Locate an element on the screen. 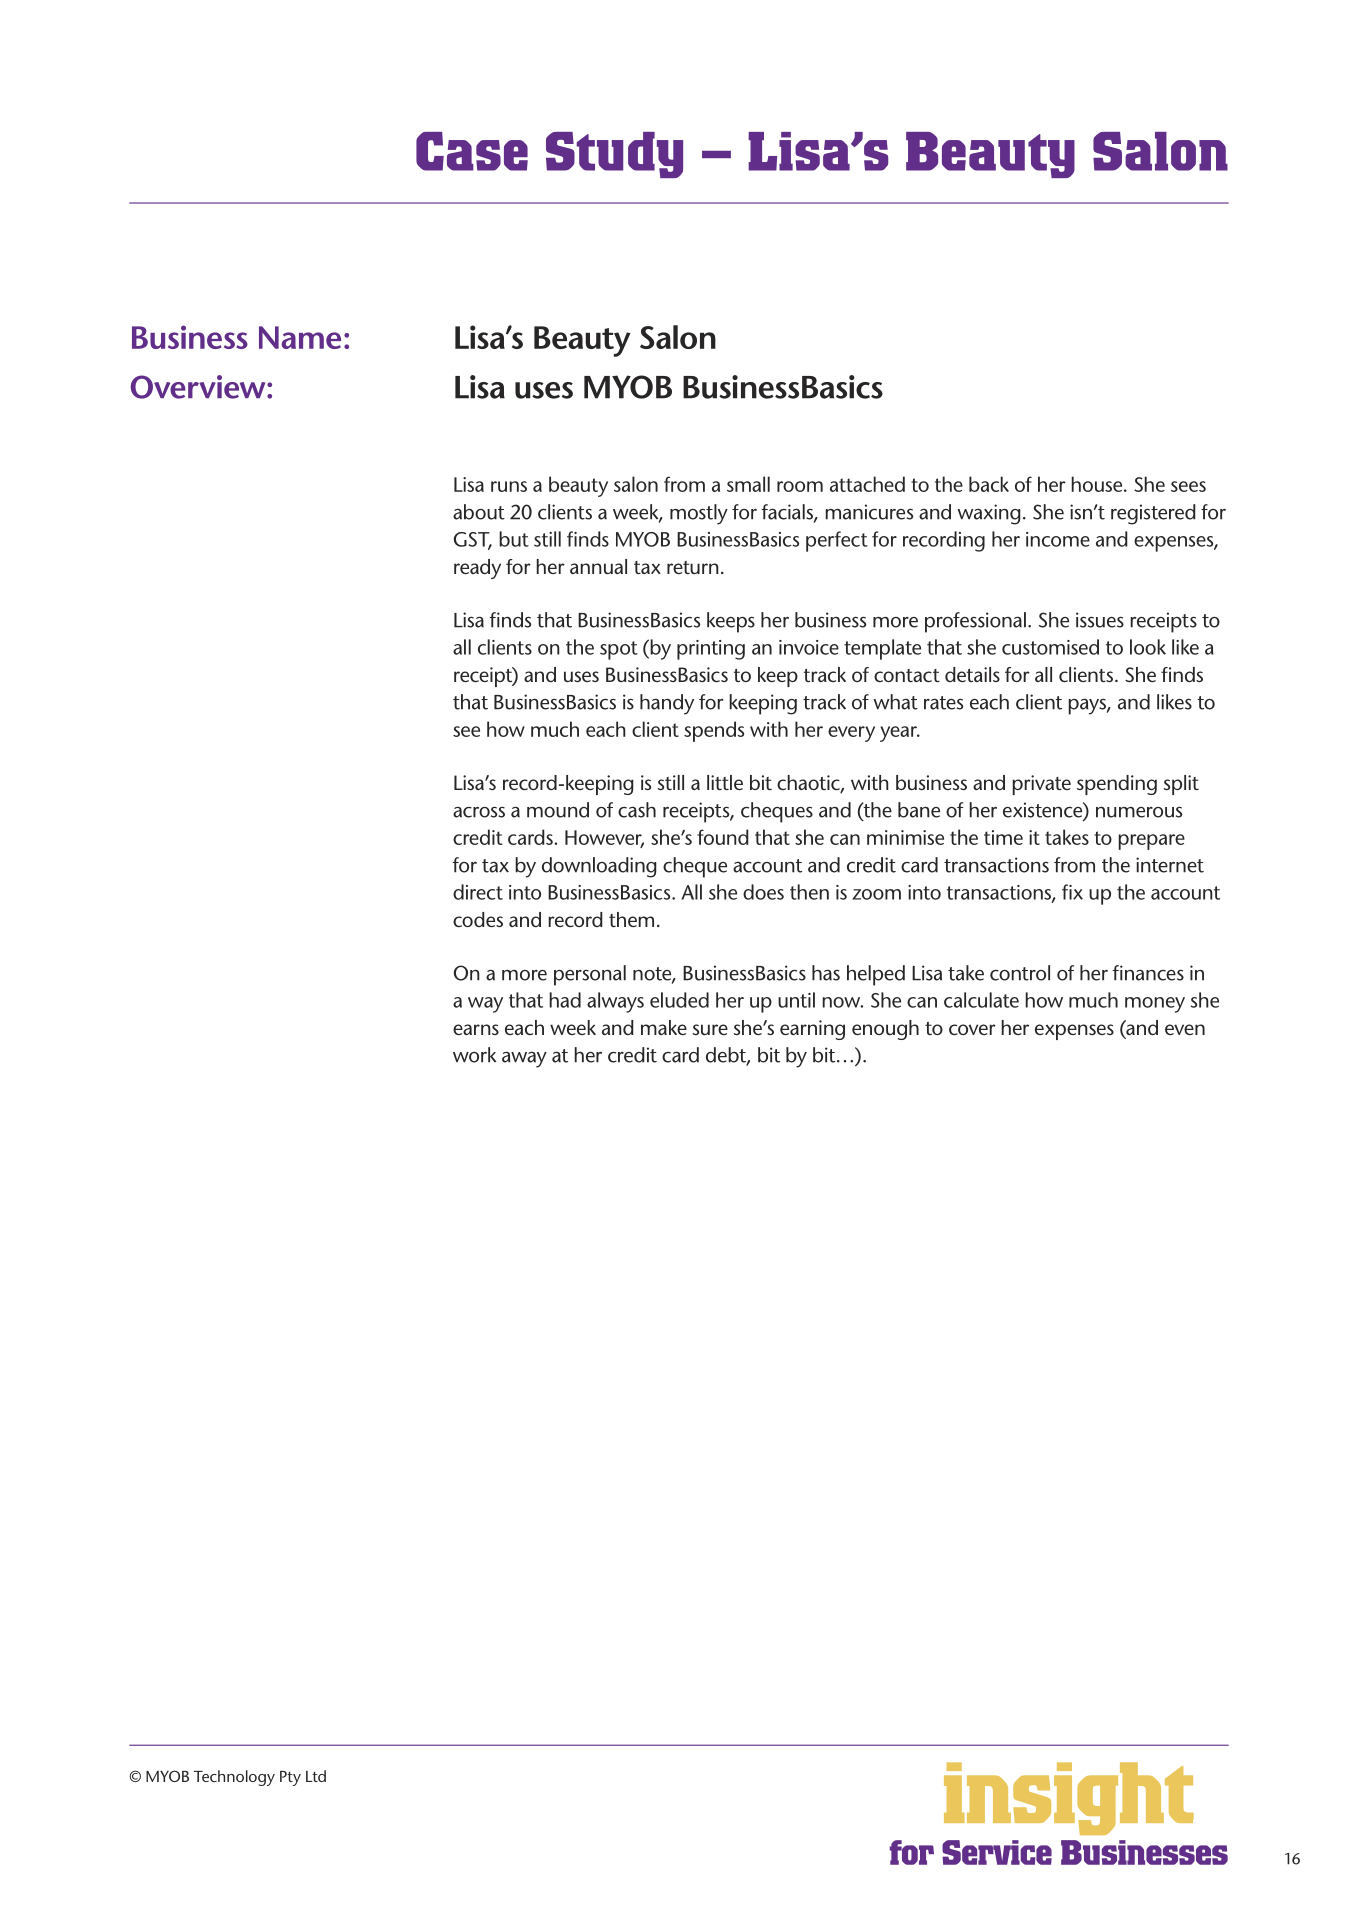  away is located at coordinates (524, 1059).
